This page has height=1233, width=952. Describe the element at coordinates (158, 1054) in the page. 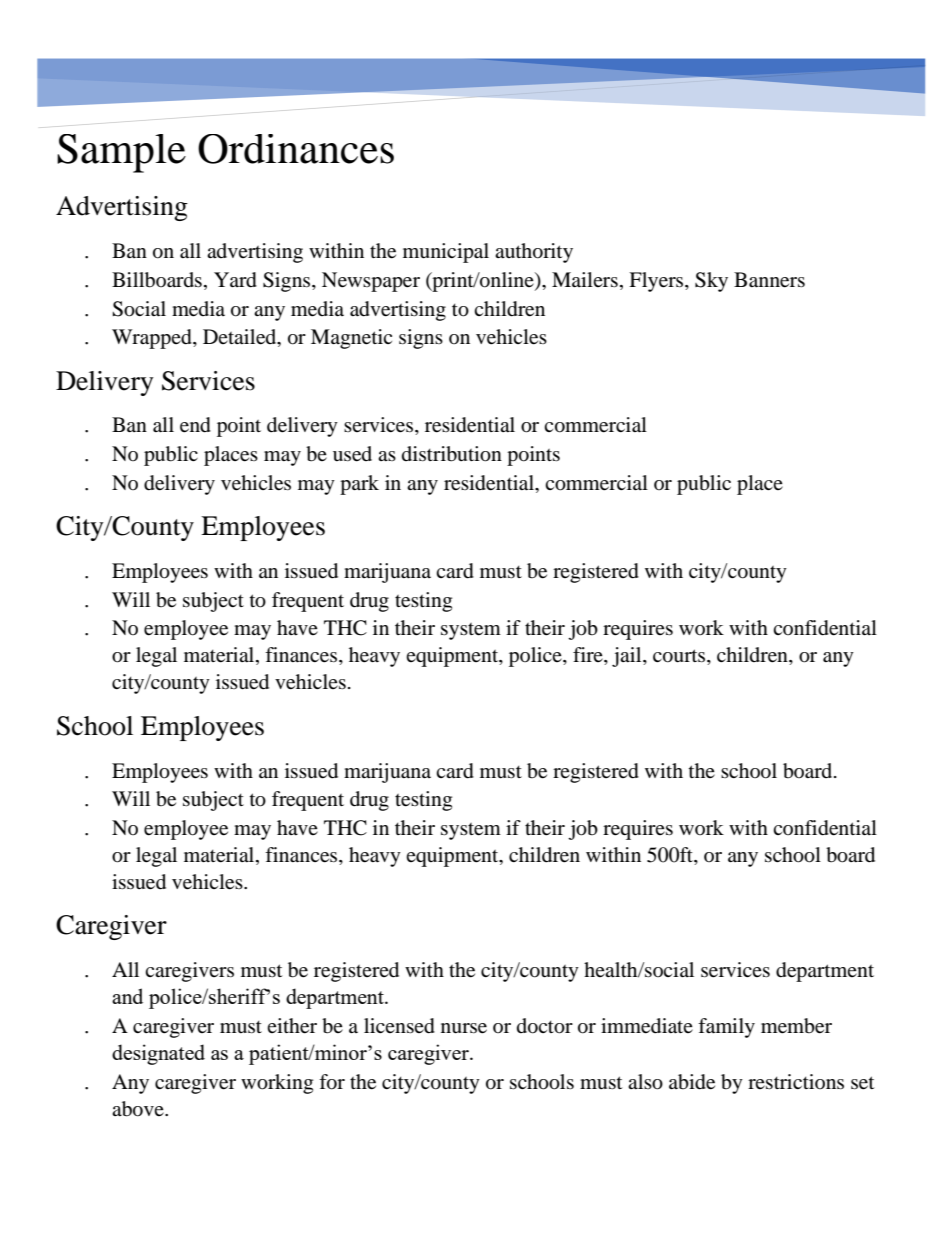

I see `designated` at that location.
